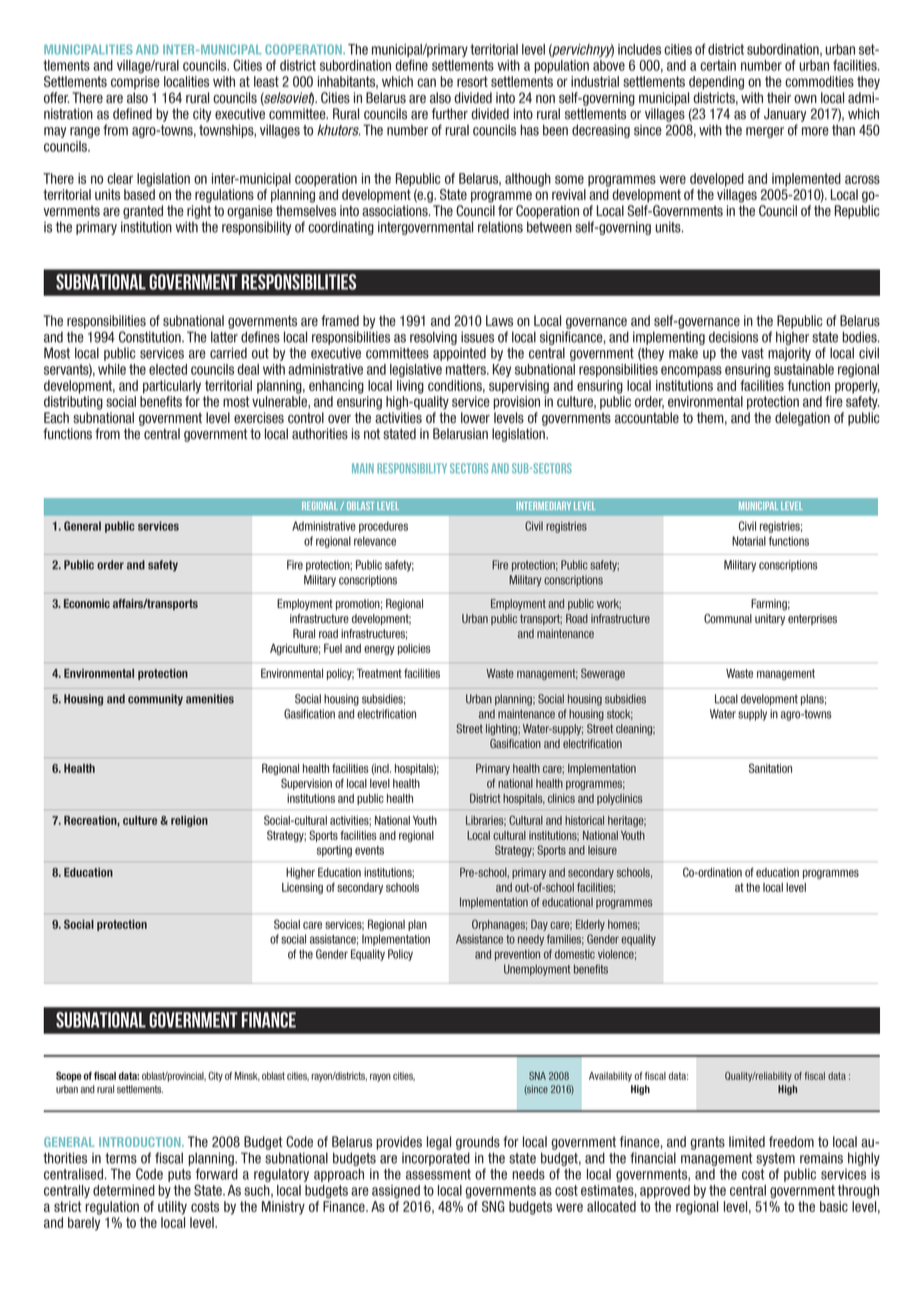  What do you see at coordinates (779, 98) in the screenshot?
I see `their` at bounding box center [779, 98].
